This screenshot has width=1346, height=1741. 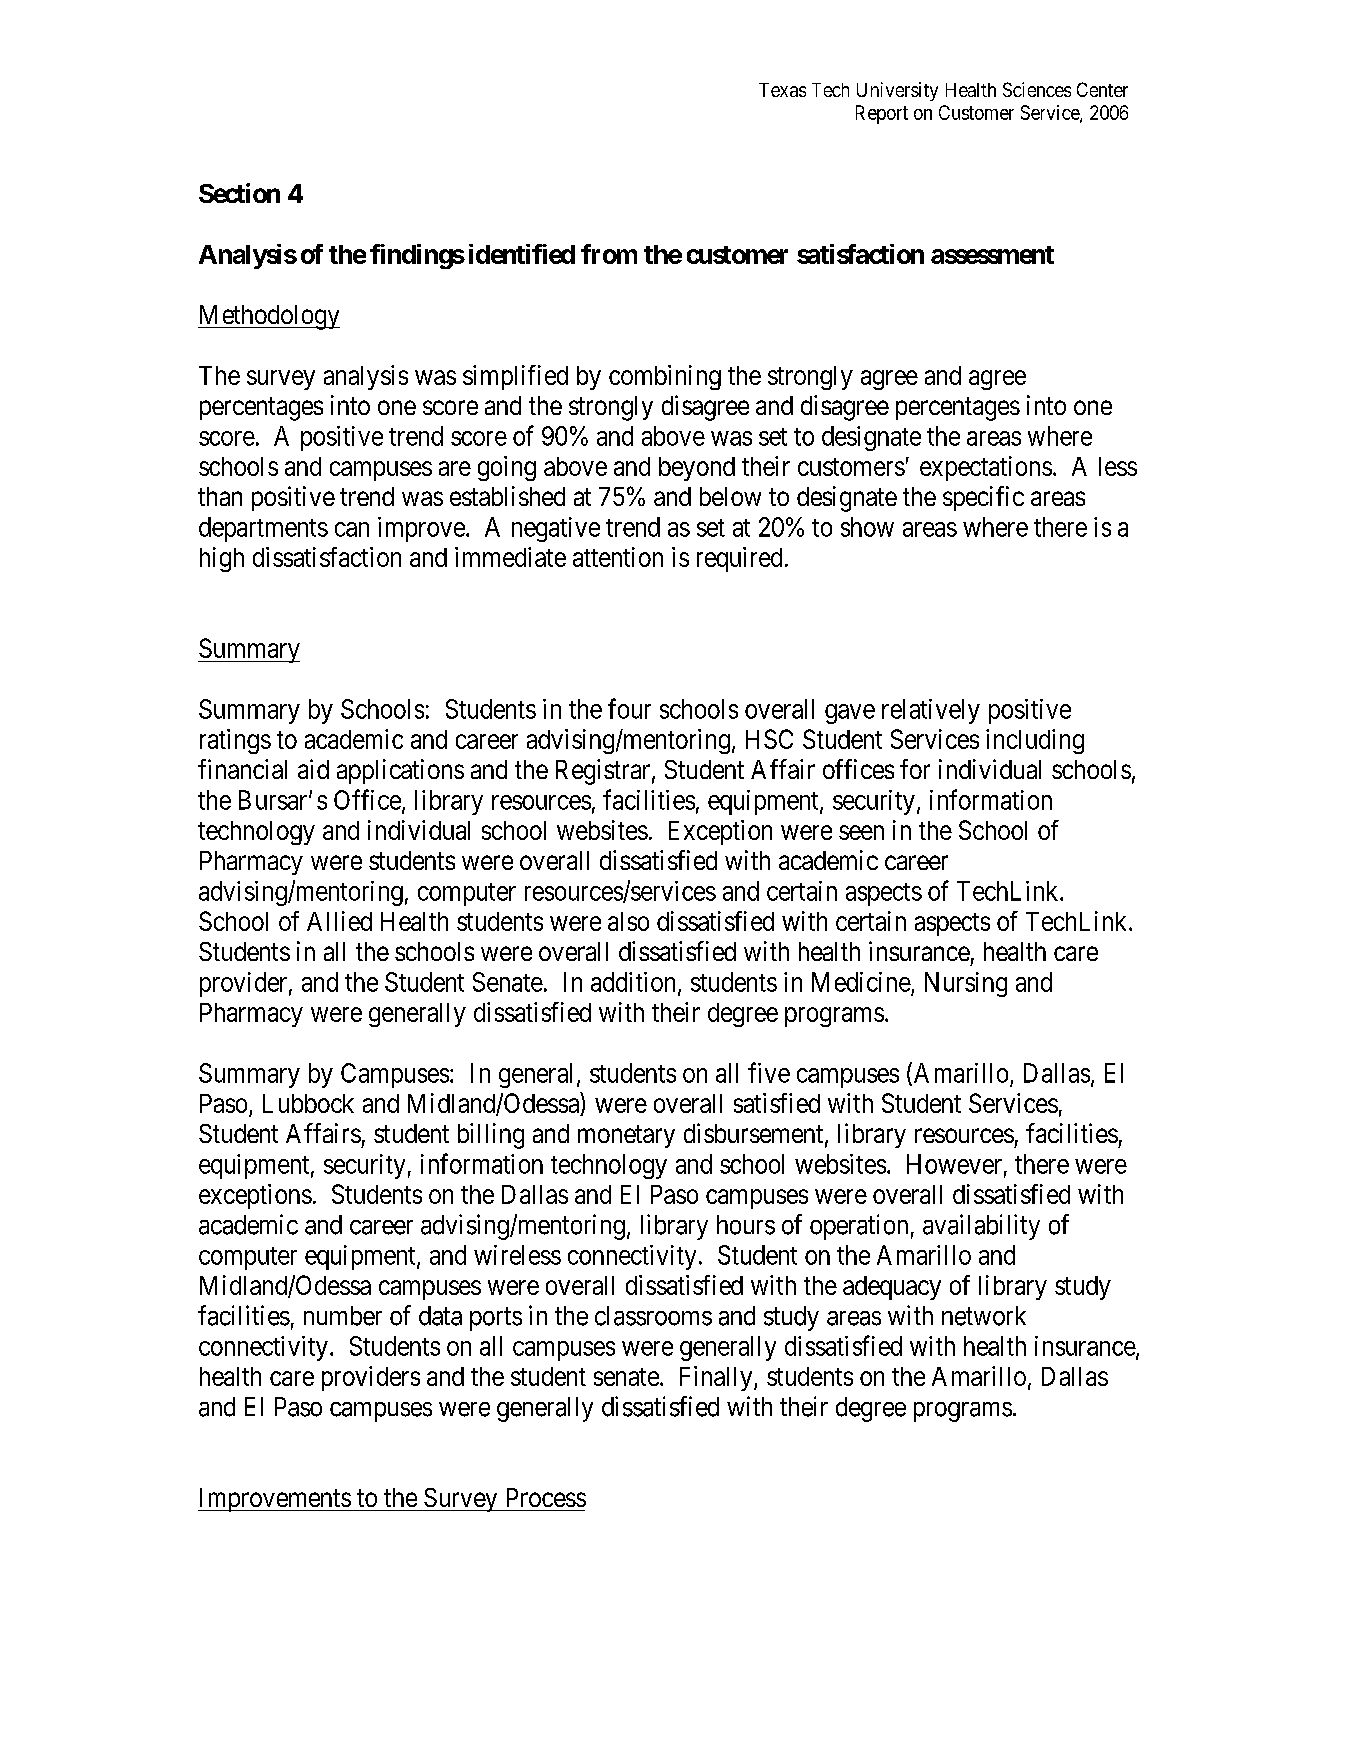 What do you see at coordinates (313, 769) in the screenshot?
I see `aid` at bounding box center [313, 769].
